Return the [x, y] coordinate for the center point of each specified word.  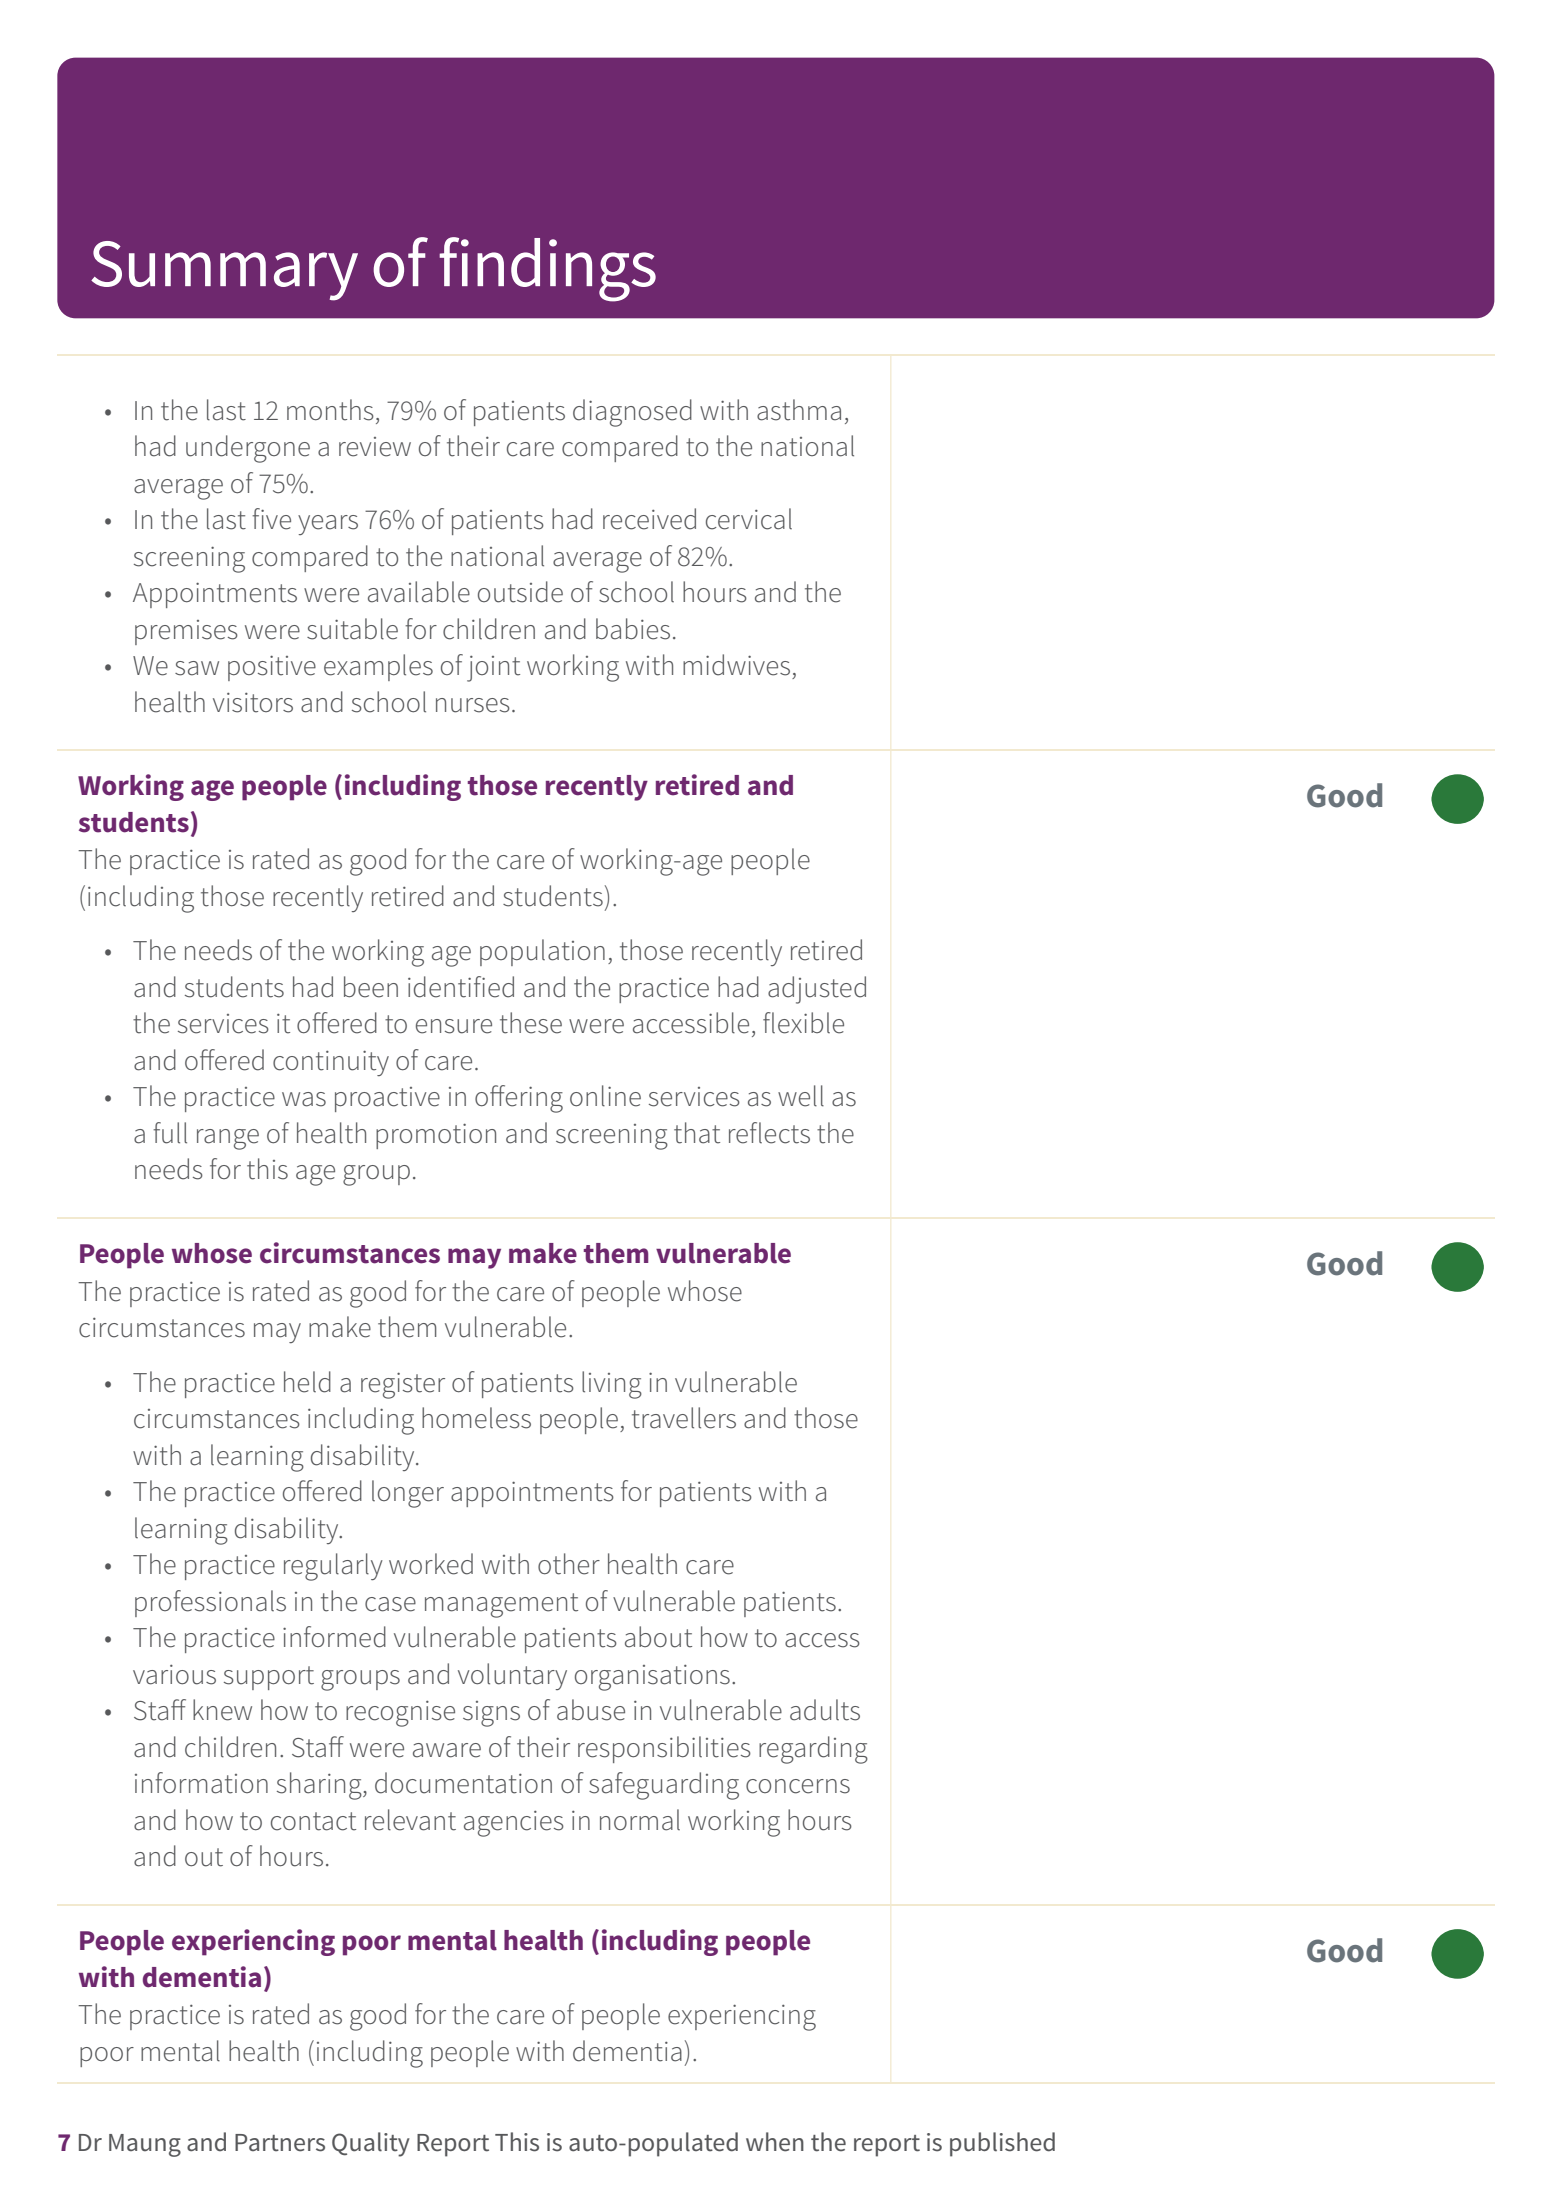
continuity [331, 1063]
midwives [736, 665]
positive [272, 668]
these [531, 1023]
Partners [280, 2143]
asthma [799, 410]
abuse [591, 1710]
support [269, 1678]
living [612, 1385]
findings [547, 269]
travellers [684, 1418]
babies [633, 629]
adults [825, 1710]
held [307, 1382]
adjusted [817, 990]
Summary [224, 271]
